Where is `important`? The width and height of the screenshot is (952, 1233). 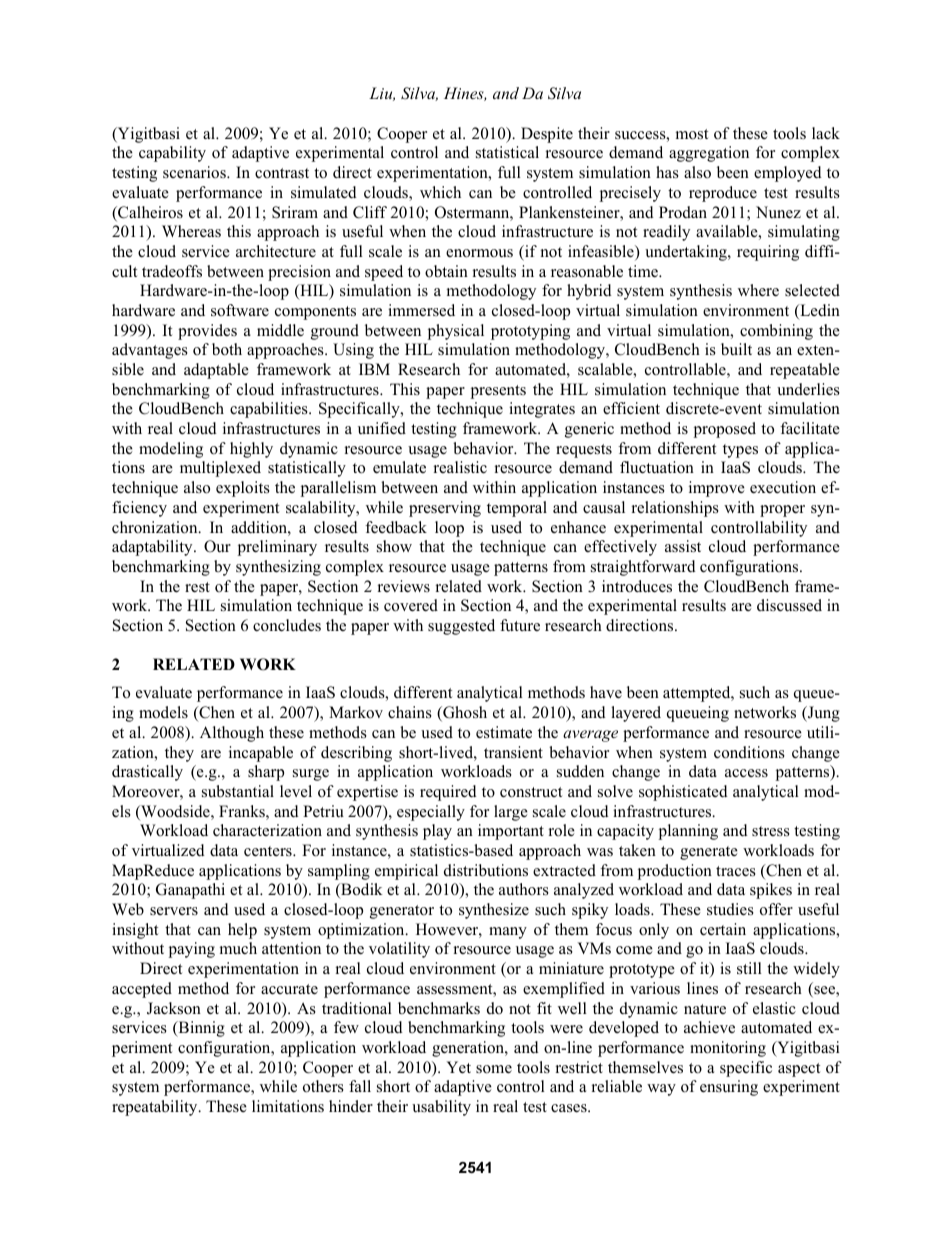
important is located at coordinates (511, 832).
